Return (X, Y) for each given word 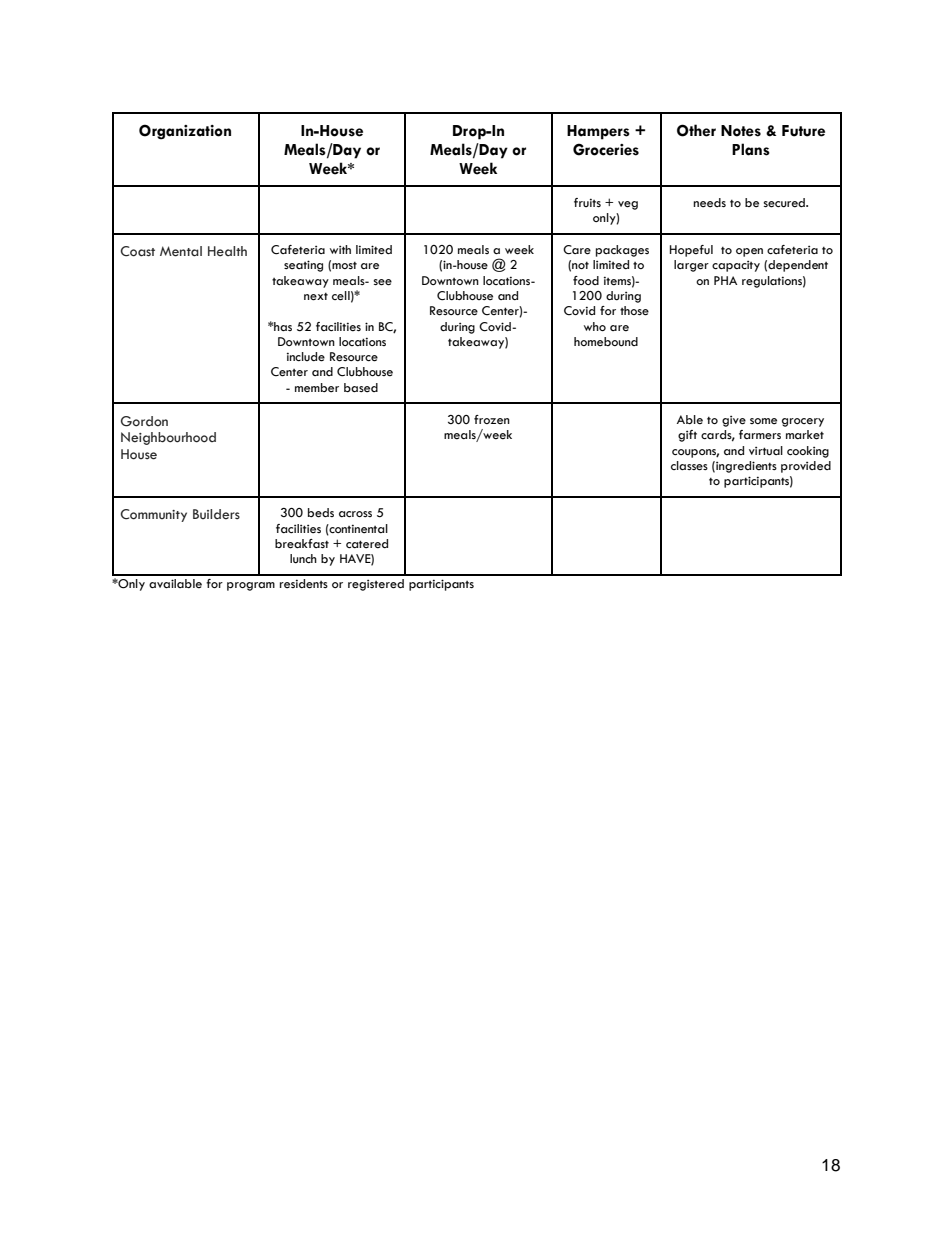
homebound (606, 342)
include (306, 357)
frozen (492, 420)
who (595, 326)
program (251, 586)
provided (806, 467)
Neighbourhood (168, 438)
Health (227, 251)
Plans (751, 149)
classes (689, 466)
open (749, 252)
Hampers (598, 132)
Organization (185, 132)
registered (376, 585)
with (340, 249)
